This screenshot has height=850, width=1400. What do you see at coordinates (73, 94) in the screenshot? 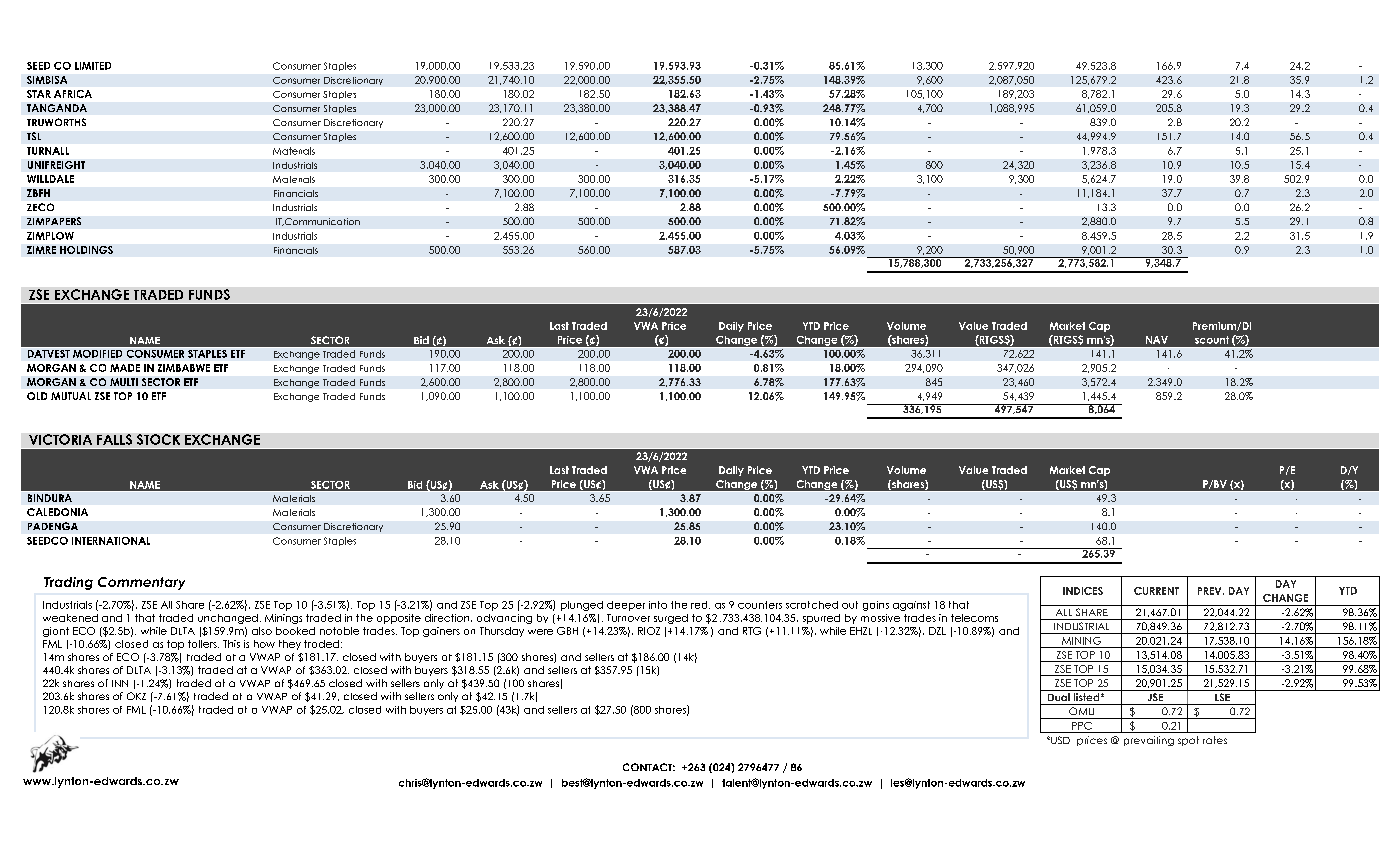
I see `AFRICA` at bounding box center [73, 94].
